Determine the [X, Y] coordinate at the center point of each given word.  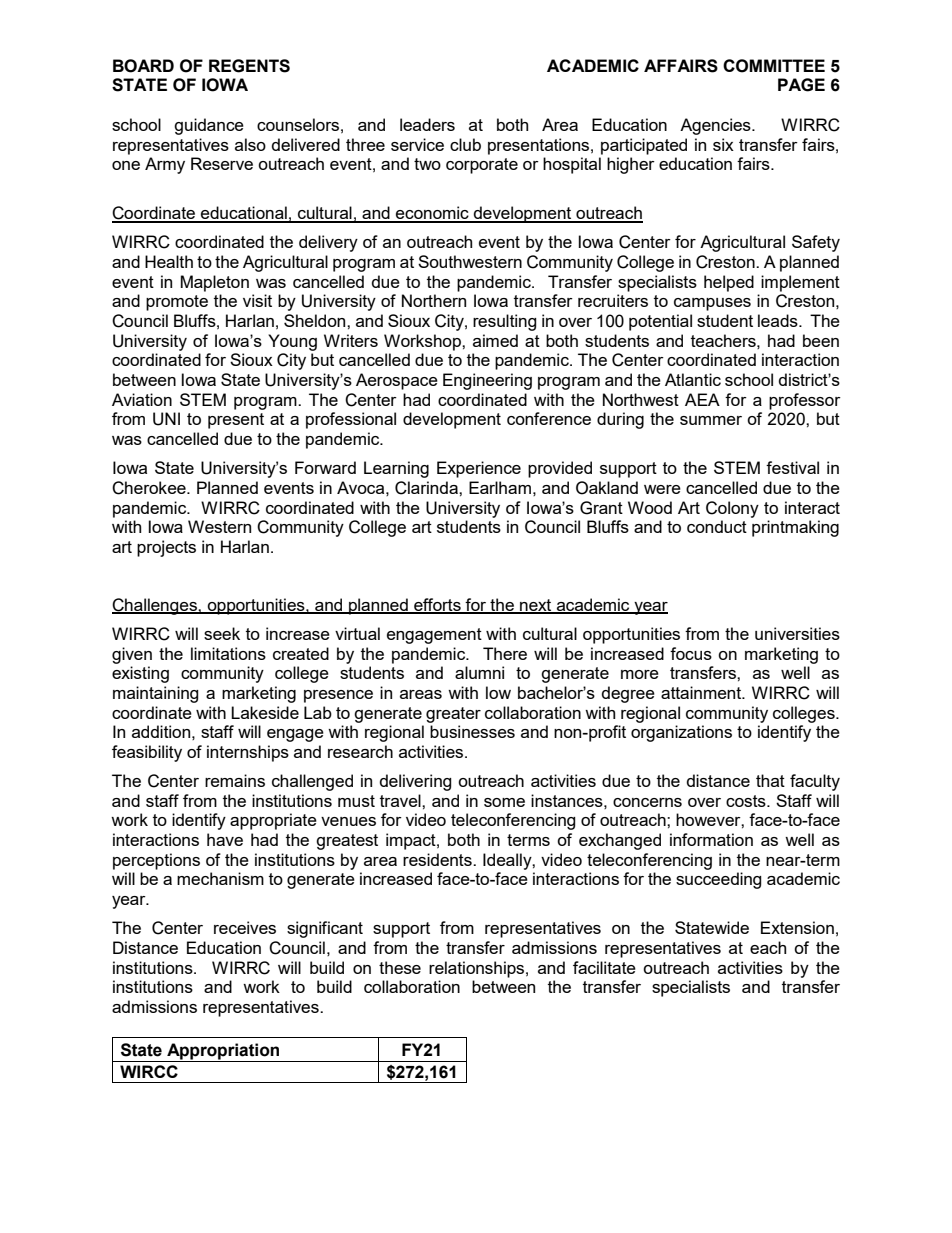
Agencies [716, 126]
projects [166, 548]
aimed [495, 340]
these [400, 967]
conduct [717, 526]
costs [747, 801]
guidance [209, 126]
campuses [712, 304]
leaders [427, 124]
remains [235, 780]
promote [177, 303]
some [504, 802]
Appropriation [223, 1051]
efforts [437, 606]
